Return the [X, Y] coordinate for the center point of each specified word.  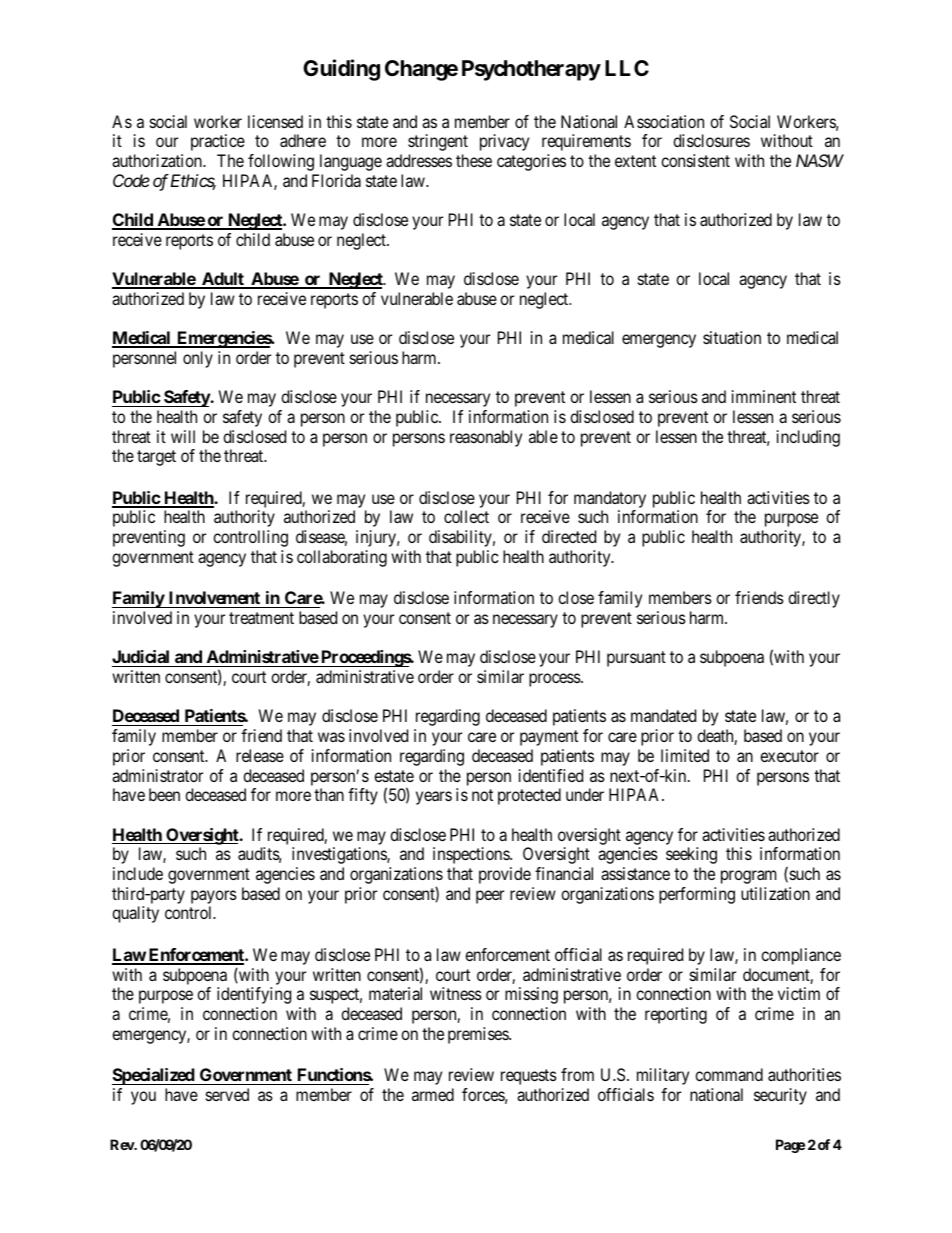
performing [697, 895]
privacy [504, 142]
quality [135, 914]
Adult [223, 280]
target [156, 458]
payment [549, 738]
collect [466, 516]
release [260, 755]
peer [490, 897]
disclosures [711, 140]
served [227, 1094]
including [808, 438]
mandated [663, 715]
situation [732, 337]
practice [218, 142]
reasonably [486, 438]
